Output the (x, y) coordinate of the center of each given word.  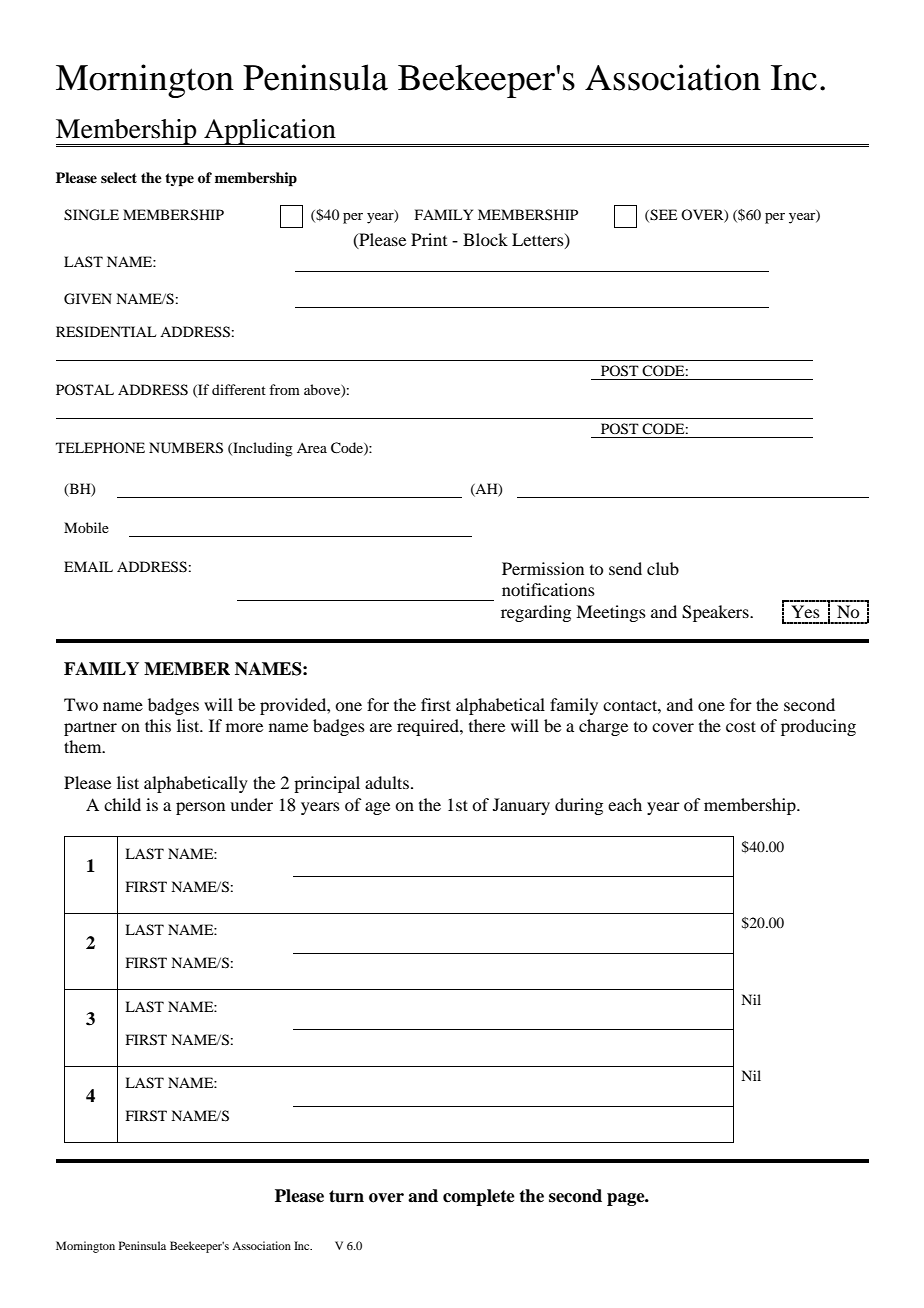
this (158, 725)
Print (429, 239)
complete (479, 1197)
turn (346, 1196)
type (179, 180)
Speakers (716, 613)
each (625, 804)
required (429, 727)
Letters (539, 240)
